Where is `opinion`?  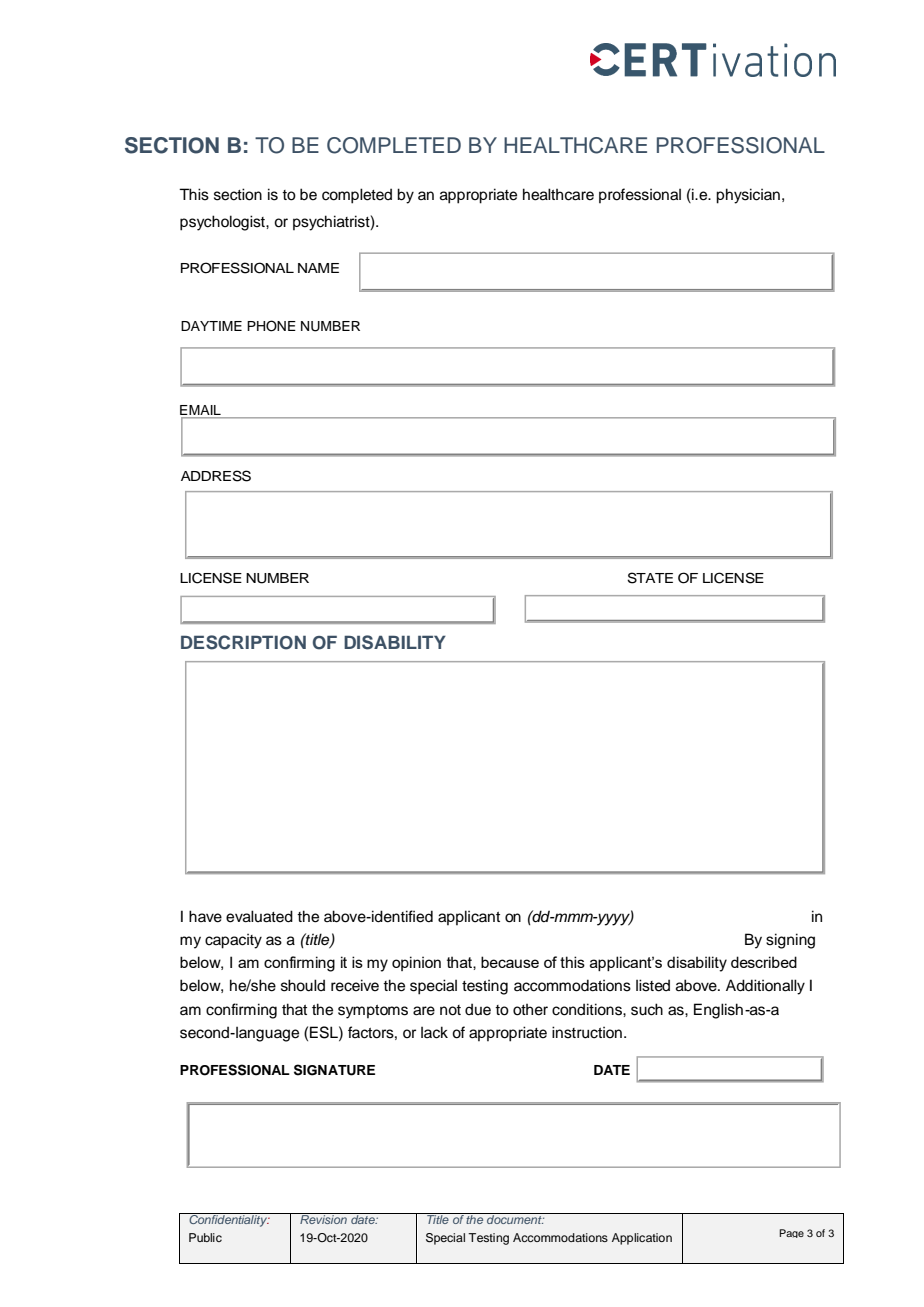 opinion is located at coordinates (416, 963).
